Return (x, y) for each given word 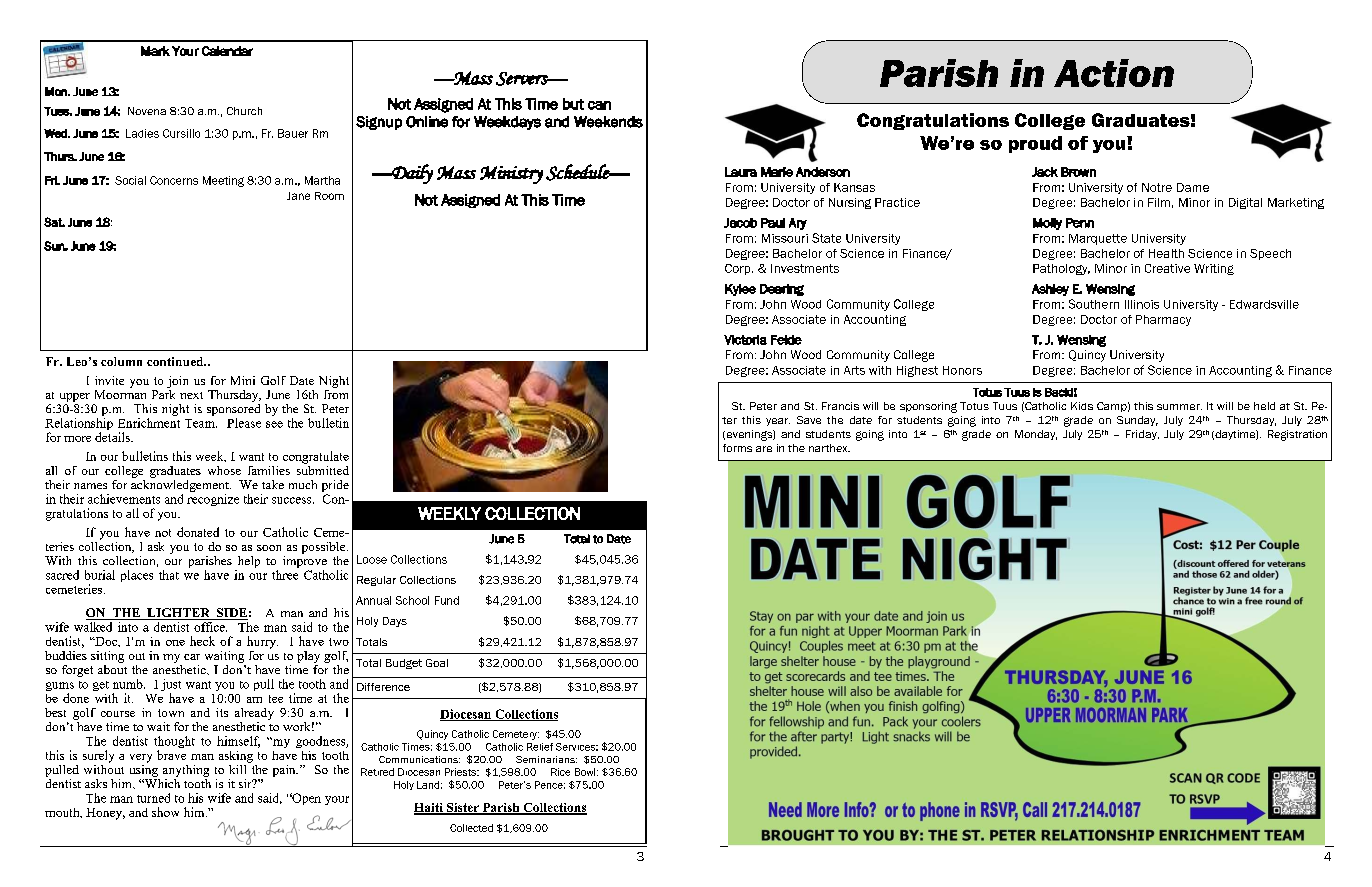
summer (1179, 407)
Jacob (740, 223)
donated (198, 532)
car (192, 657)
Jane (298, 196)
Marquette (1098, 239)
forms (737, 448)
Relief (540, 747)
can (599, 105)
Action (1114, 73)
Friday (1142, 435)
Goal (437, 663)
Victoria (745, 340)
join (177, 382)
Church (244, 111)
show (165, 812)
